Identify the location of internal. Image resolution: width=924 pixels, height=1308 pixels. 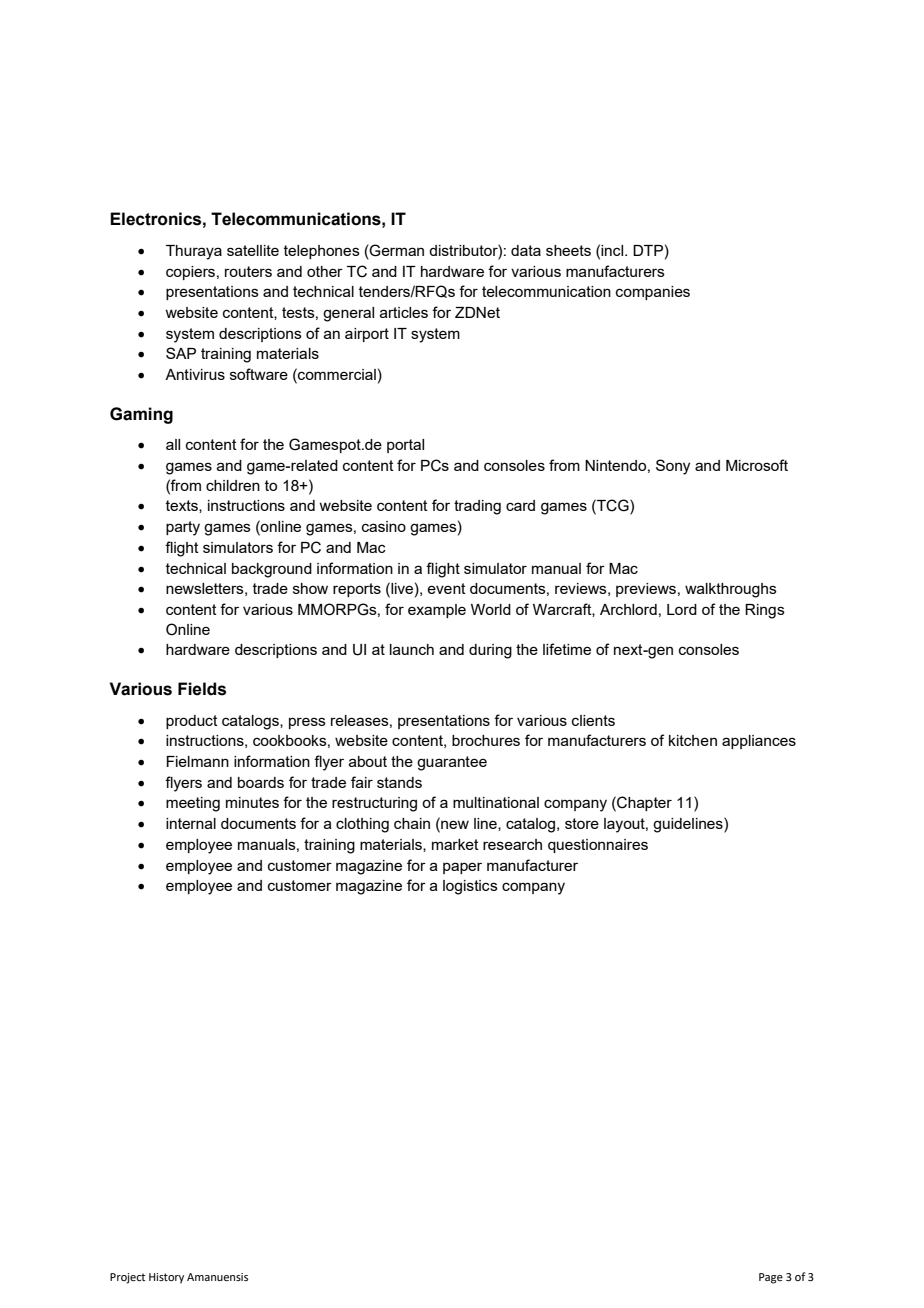
(191, 823).
